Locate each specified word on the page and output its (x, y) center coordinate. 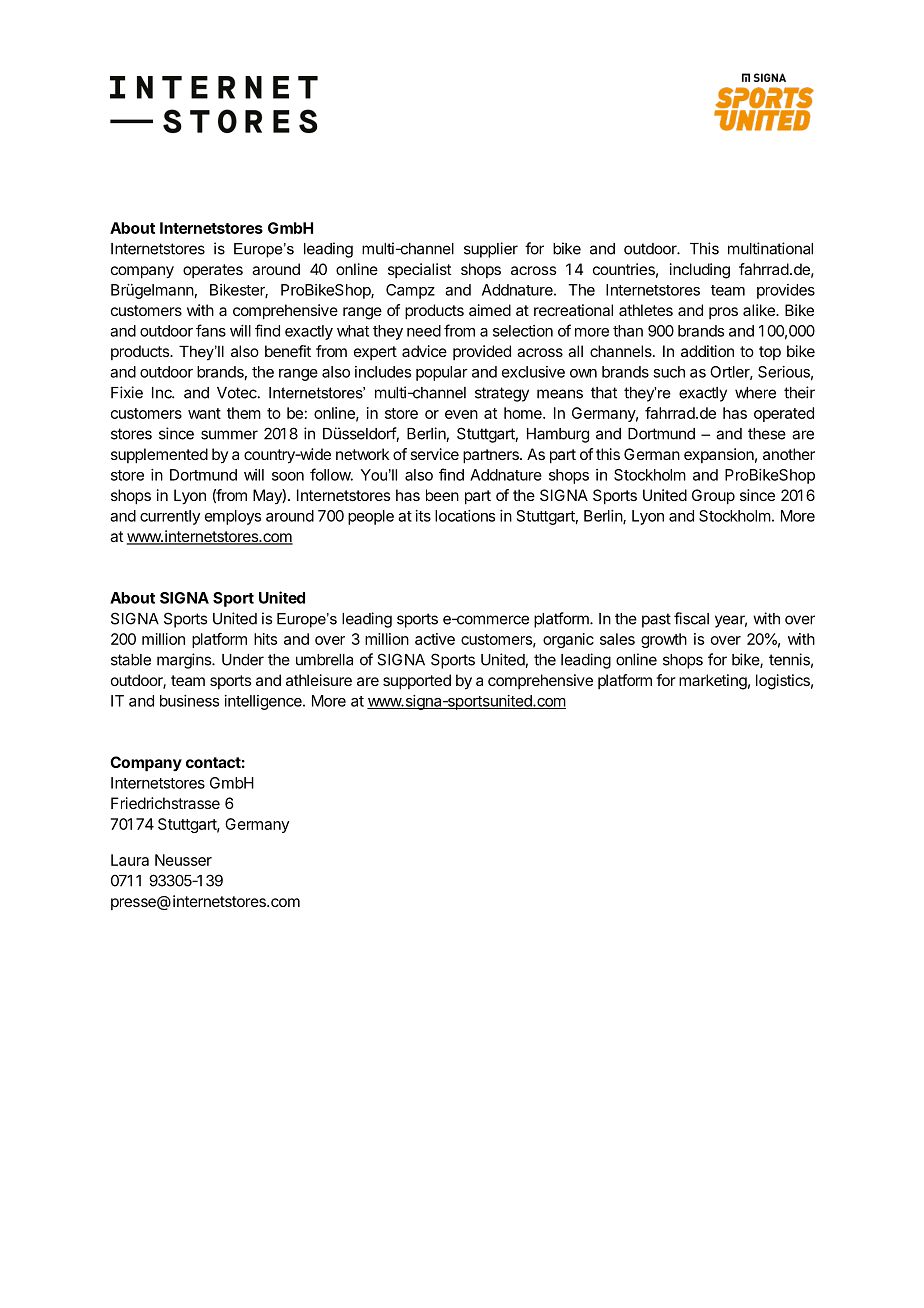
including (700, 271)
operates (213, 271)
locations (465, 516)
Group (713, 497)
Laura (130, 860)
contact (213, 762)
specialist (419, 270)
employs (233, 517)
